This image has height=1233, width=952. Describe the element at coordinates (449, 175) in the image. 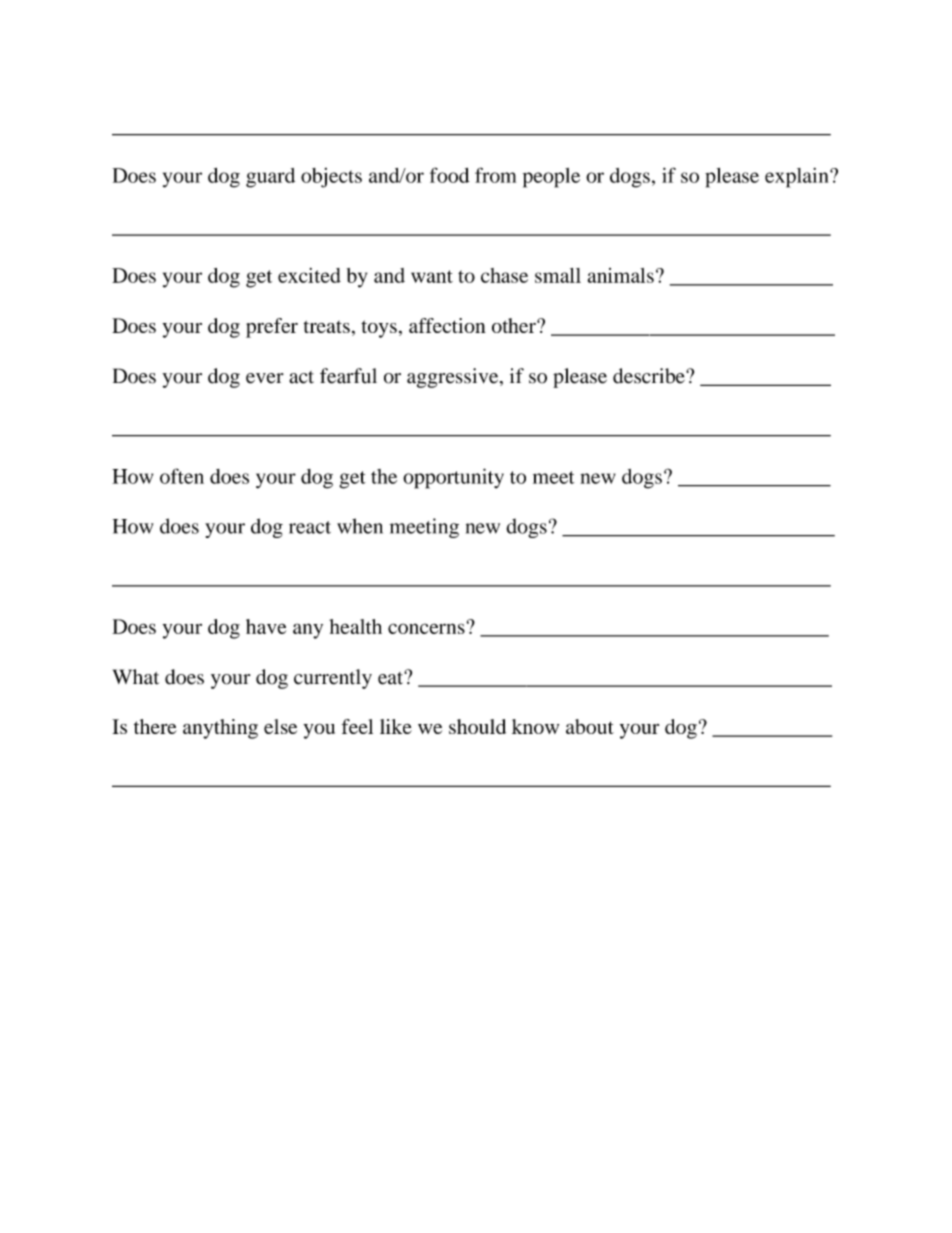

I see `food` at that location.
